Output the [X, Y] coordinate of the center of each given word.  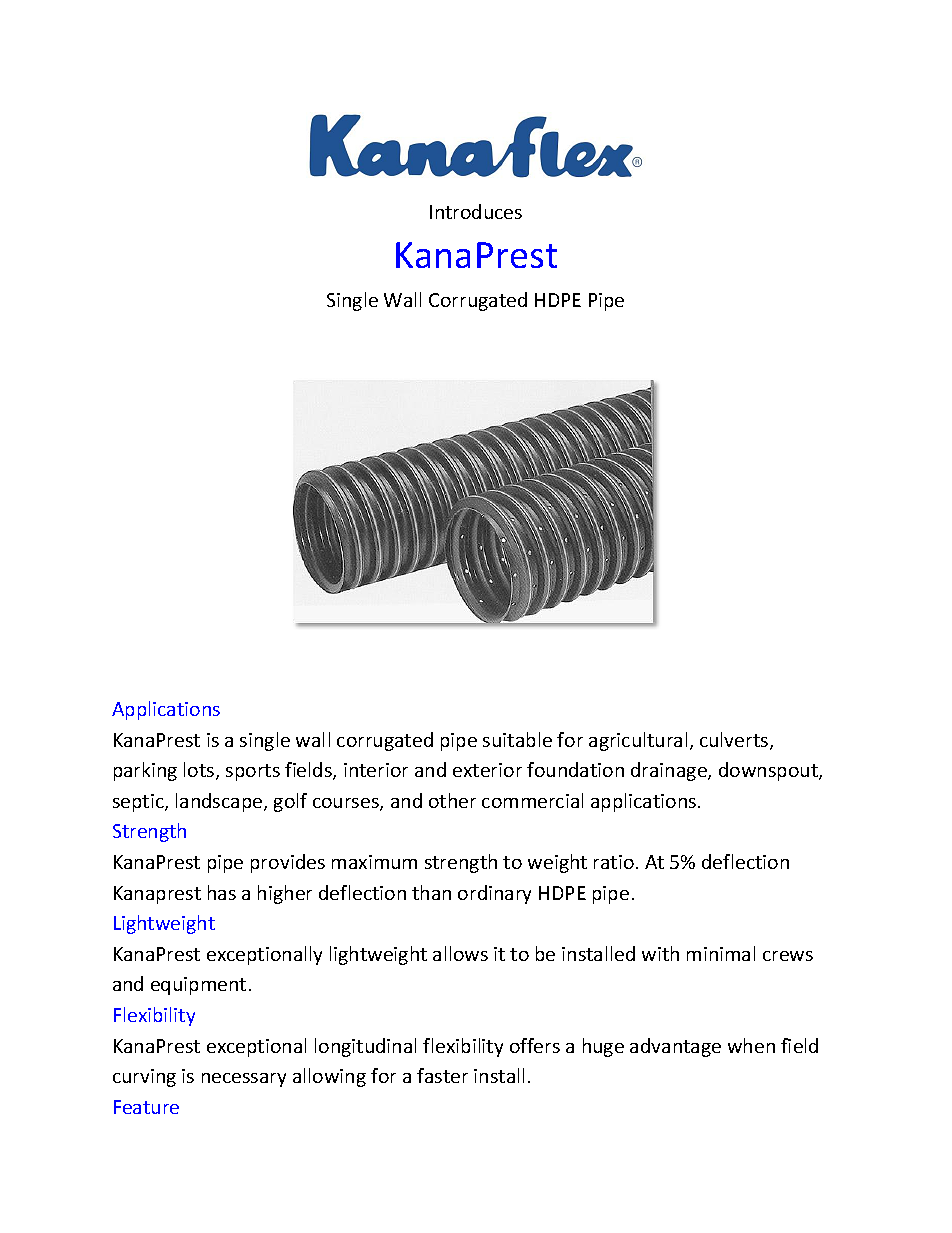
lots [200, 771]
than [431, 892]
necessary [244, 1080]
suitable [517, 739]
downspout [769, 771]
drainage [670, 771]
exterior [487, 770]
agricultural [638, 741]
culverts [735, 741]
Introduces [476, 211]
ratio [614, 862]
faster [442, 1075]
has [222, 892]
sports [253, 772]
